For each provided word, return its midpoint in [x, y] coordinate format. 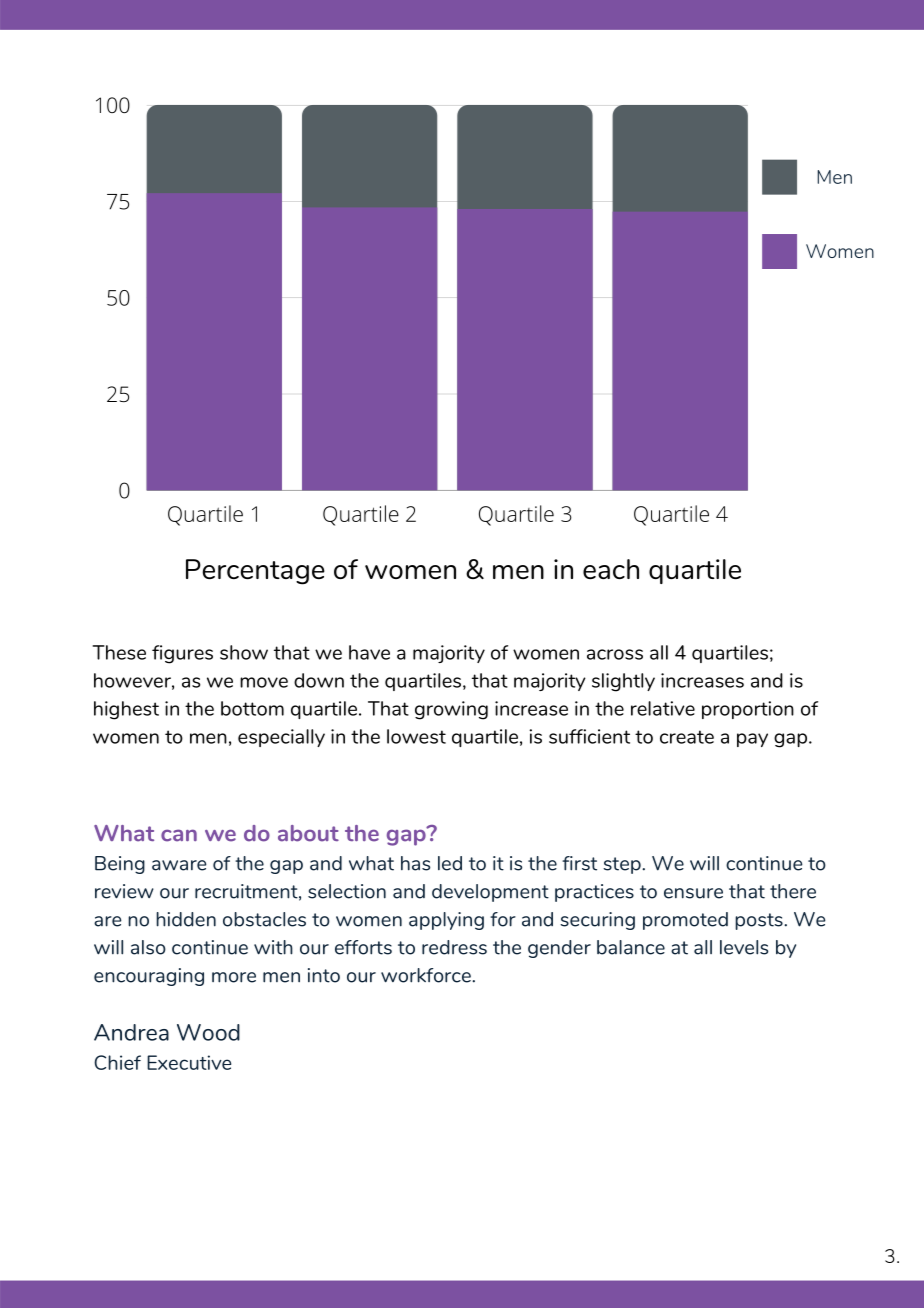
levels [744, 947]
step [623, 865]
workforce [427, 975]
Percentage [255, 572]
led [450, 863]
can [179, 835]
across [615, 654]
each [611, 569]
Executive [189, 1062]
